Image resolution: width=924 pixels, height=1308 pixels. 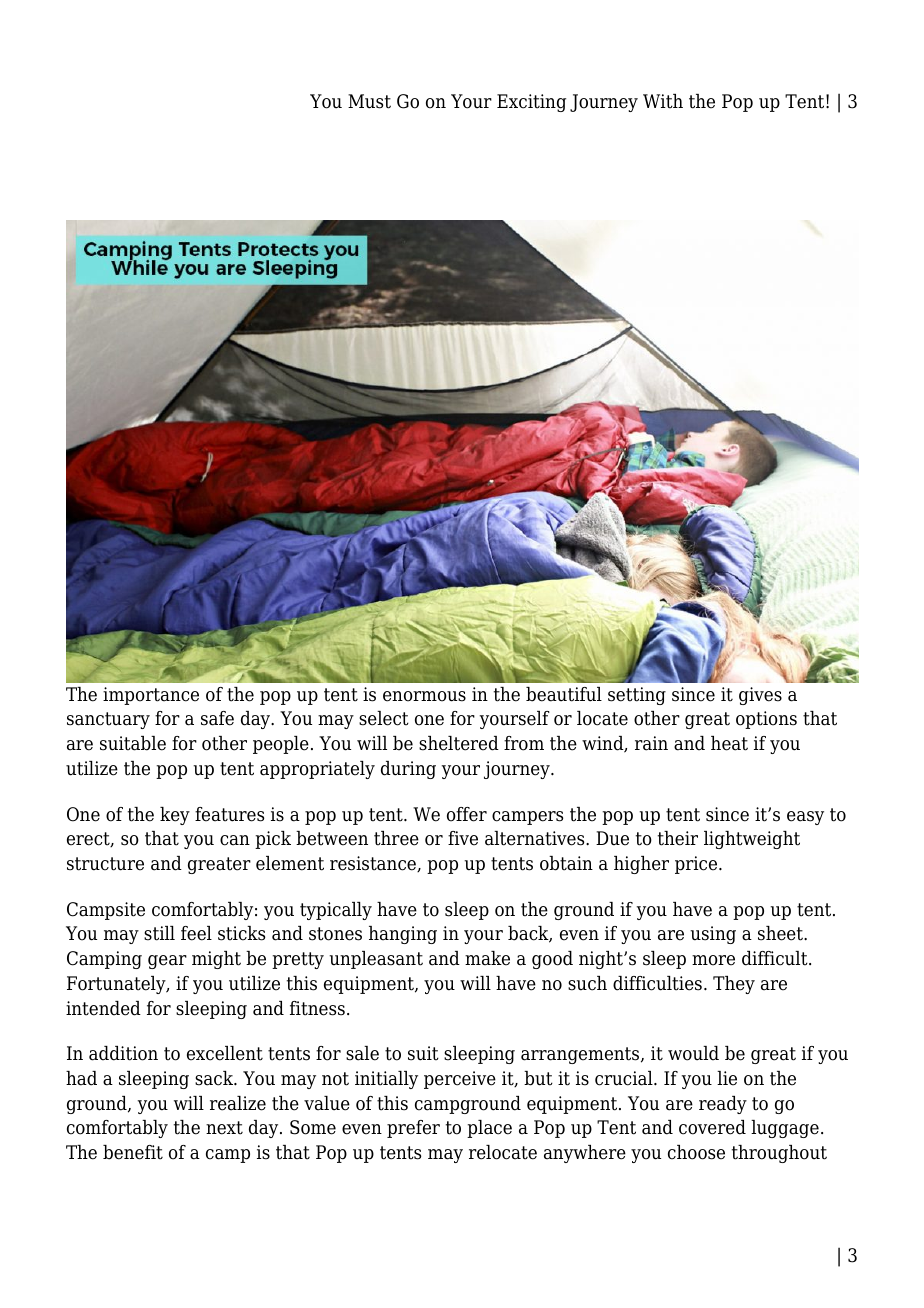 What do you see at coordinates (637, 696) in the document?
I see `setting` at bounding box center [637, 696].
